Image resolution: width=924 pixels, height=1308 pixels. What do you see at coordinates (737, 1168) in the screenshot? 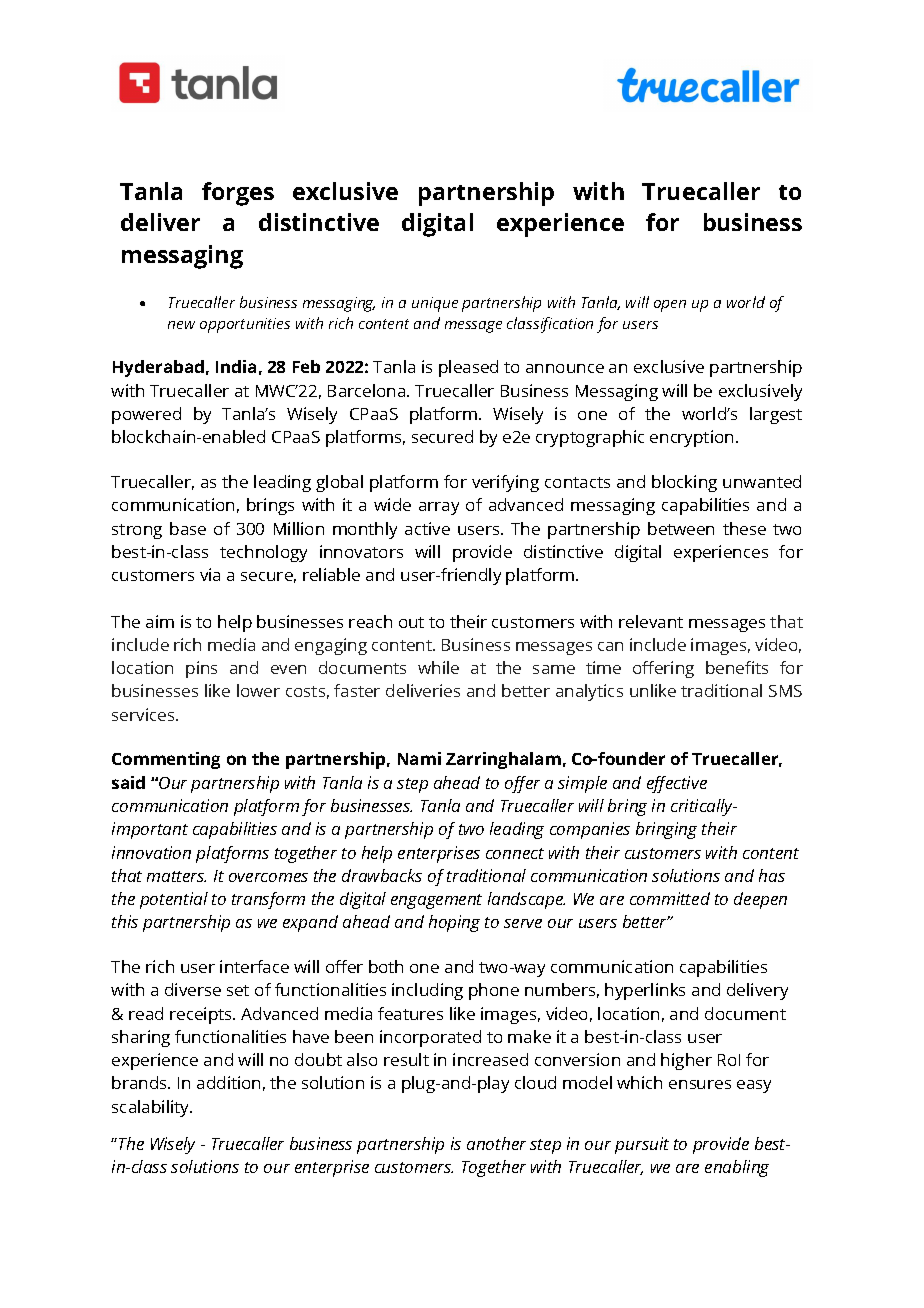
I see `enabling` at bounding box center [737, 1168].
